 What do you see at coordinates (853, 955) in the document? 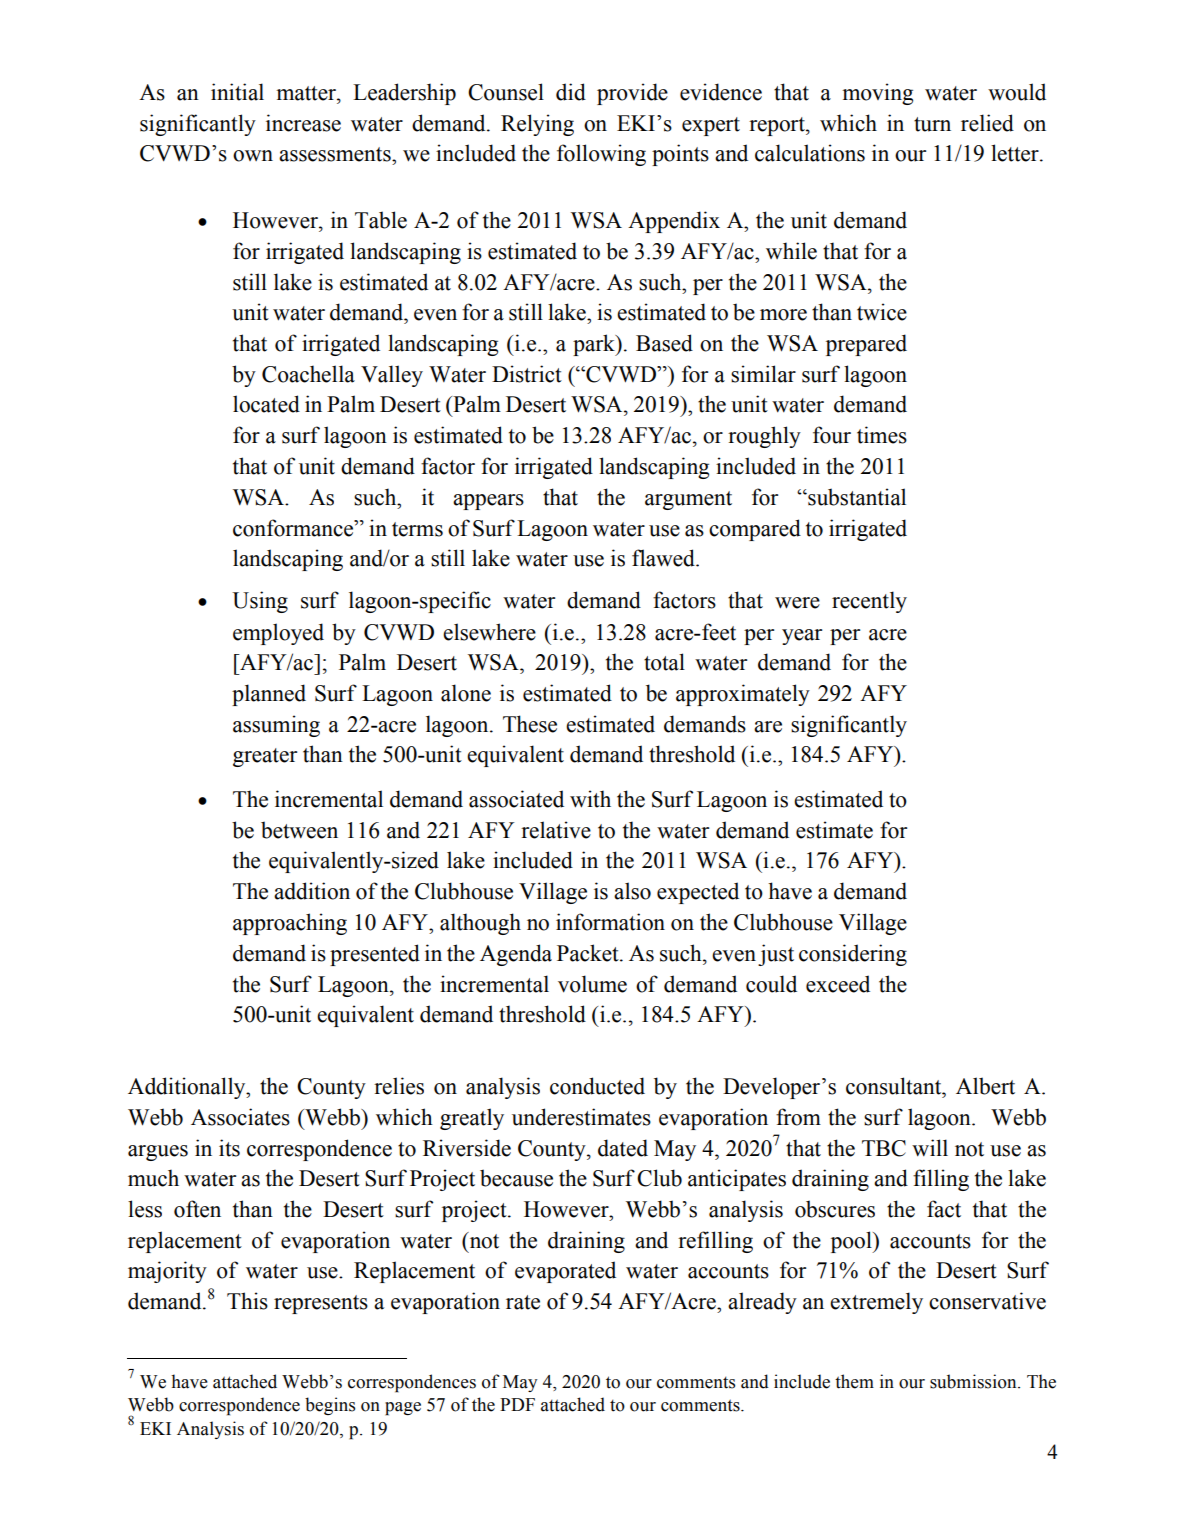
I see `considering` at bounding box center [853, 955].
